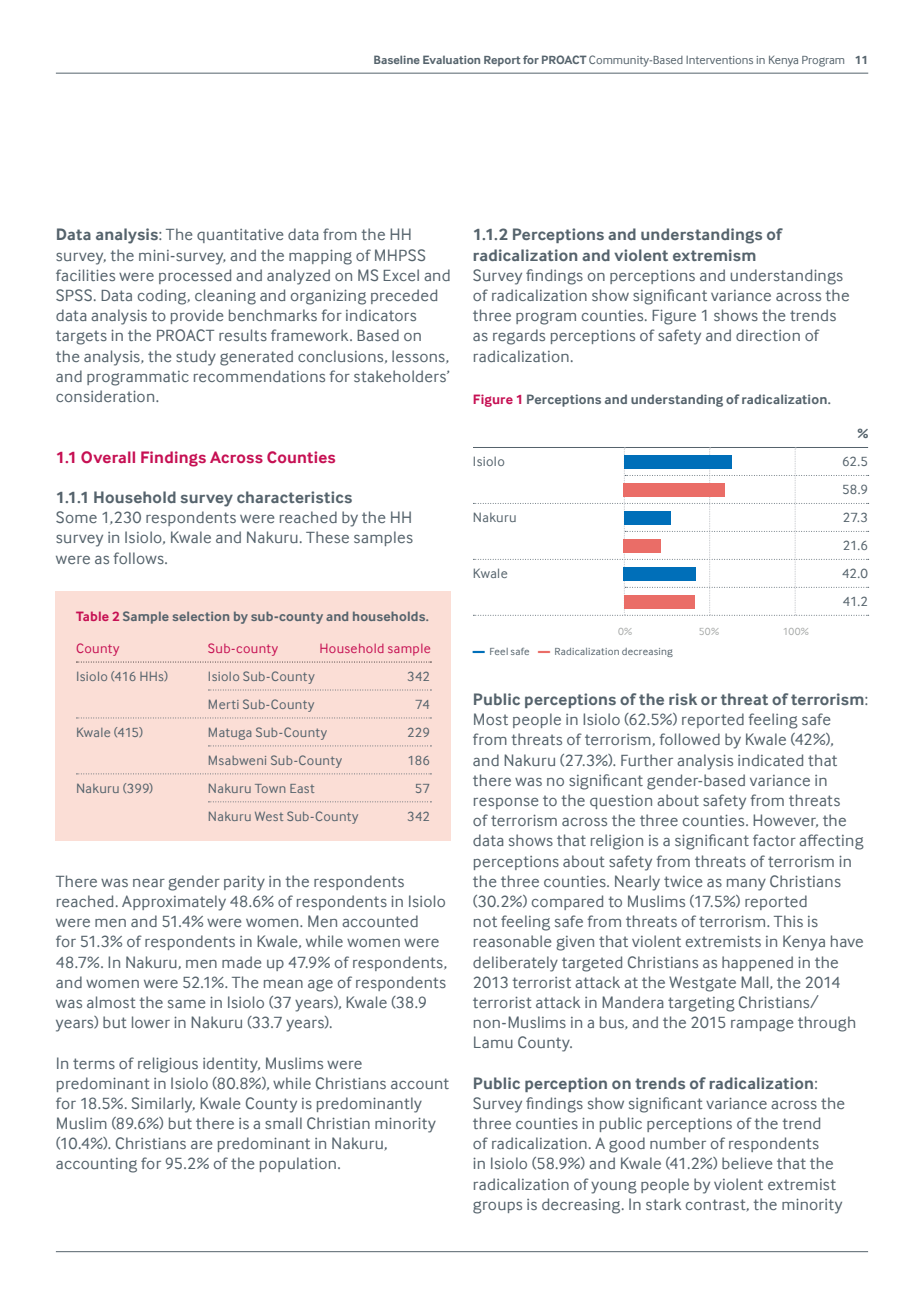  I want to click on risk, so click(683, 699).
